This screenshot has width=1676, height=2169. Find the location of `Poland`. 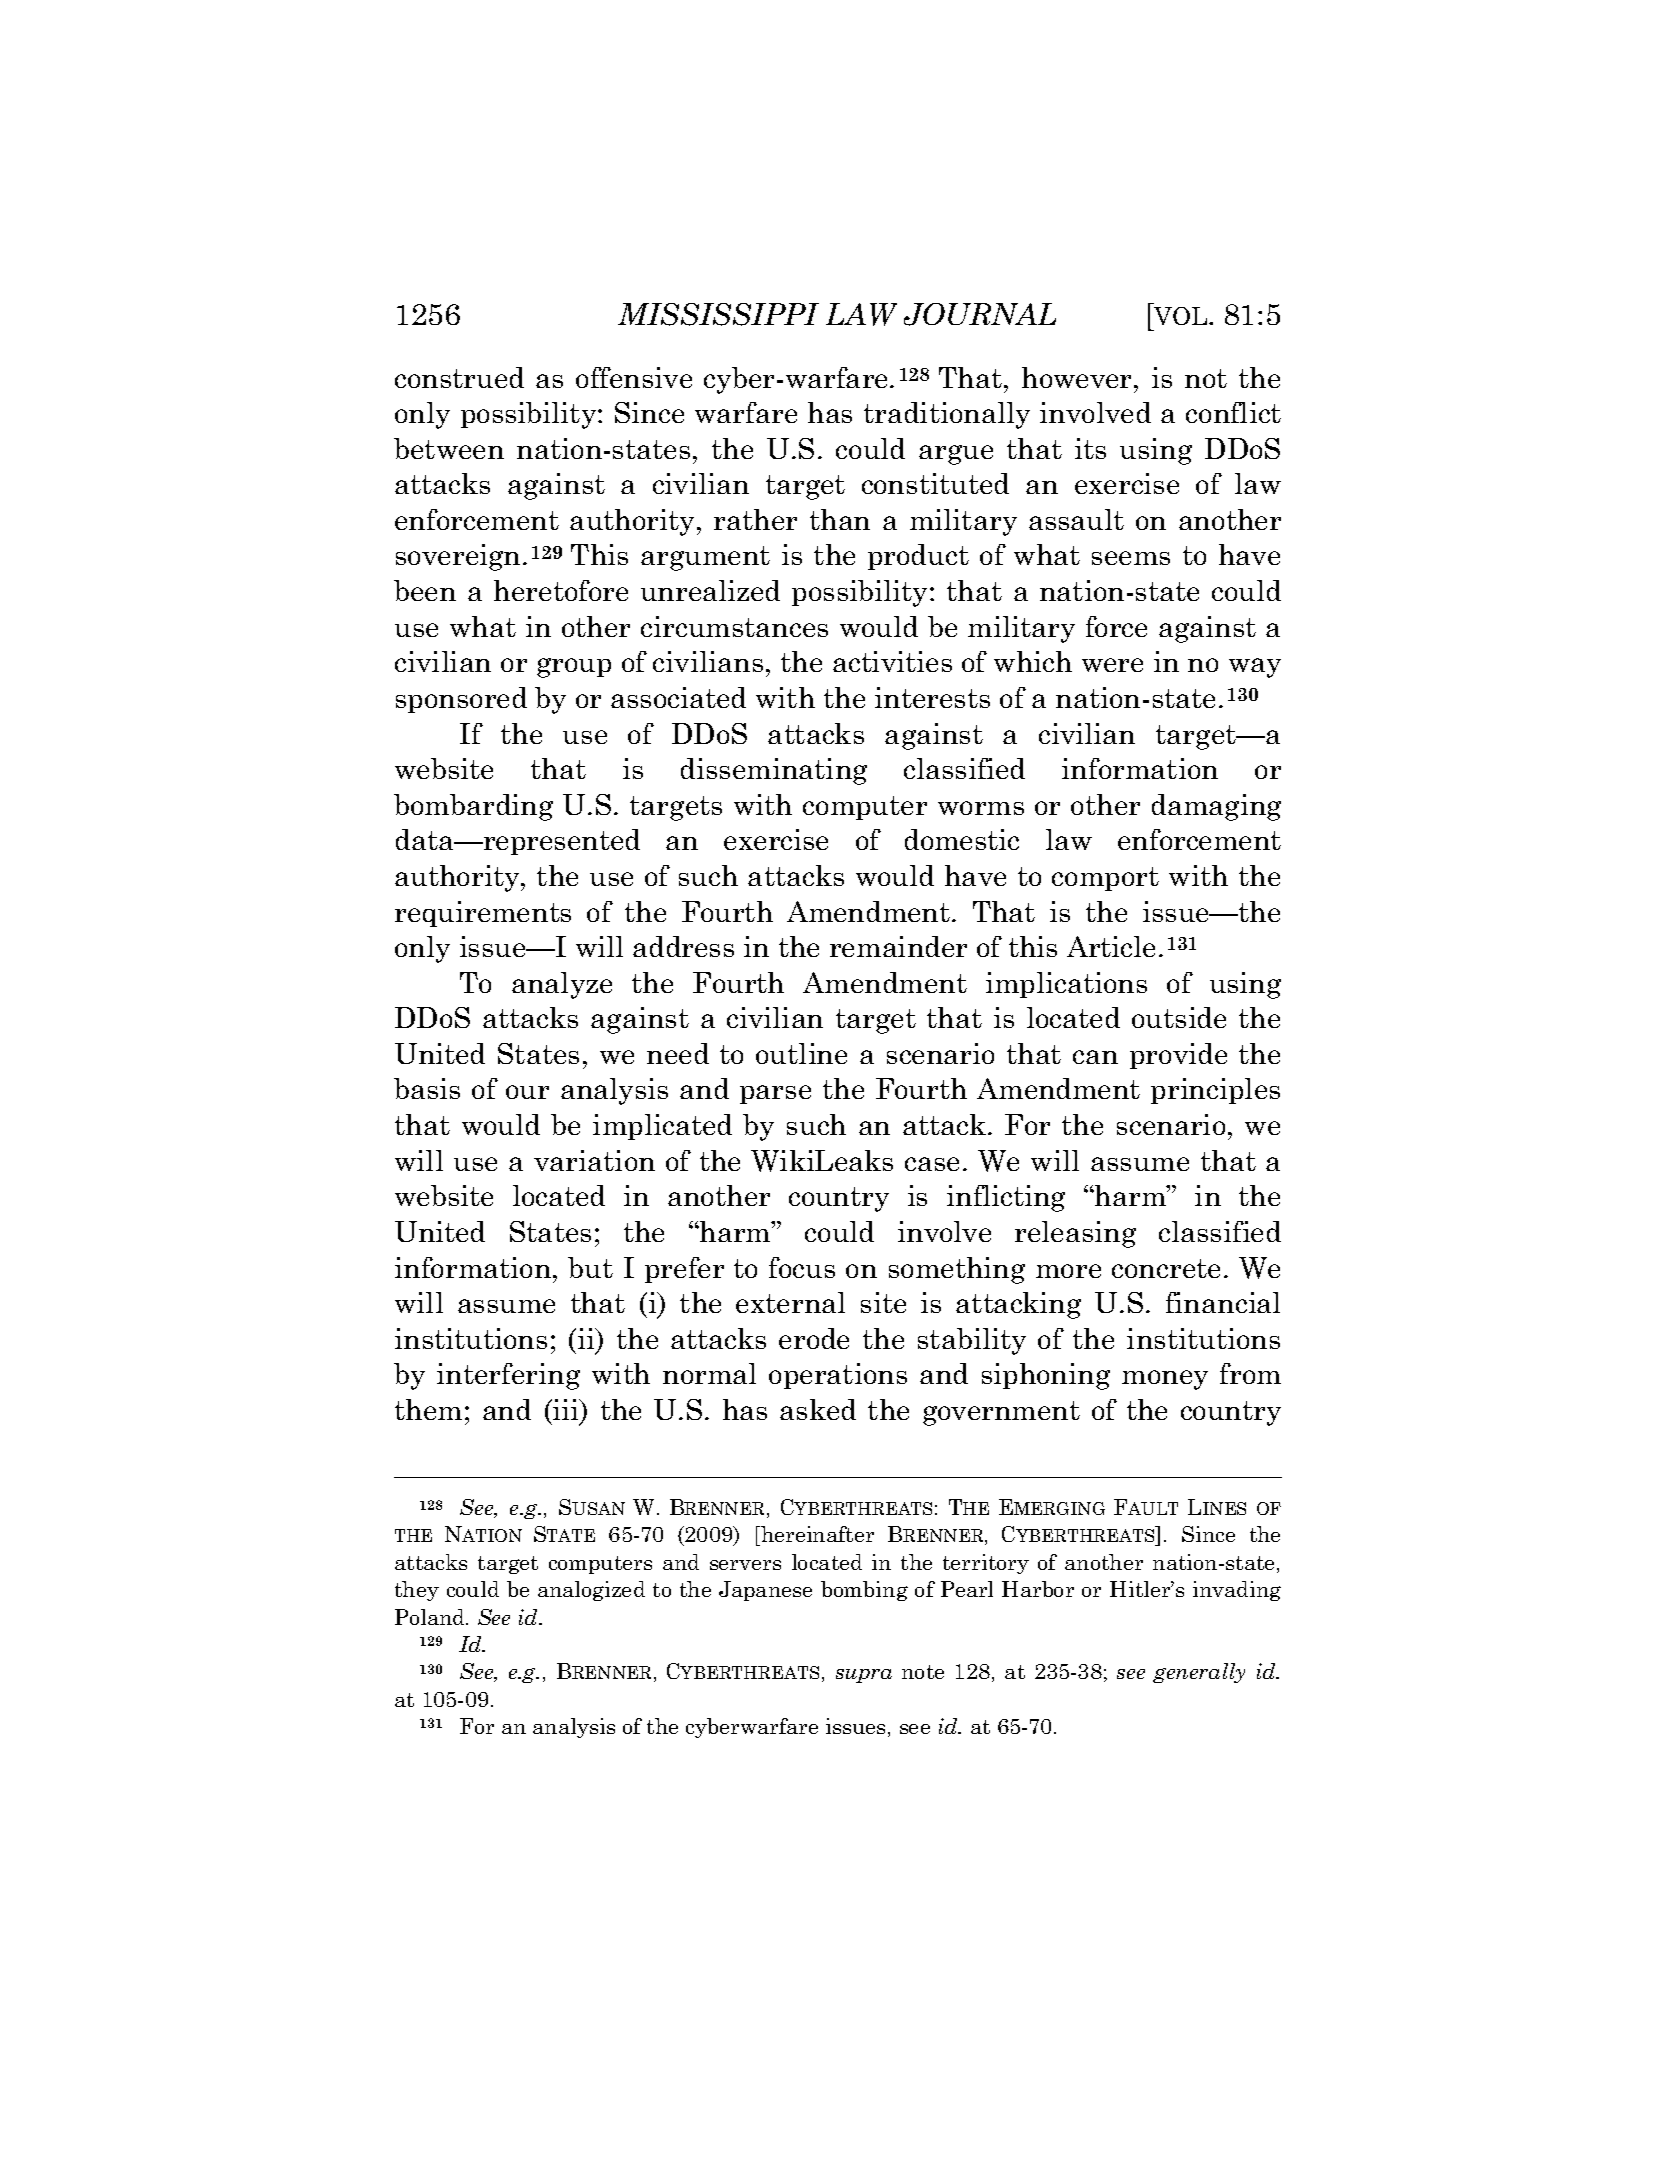

Poland is located at coordinates (431, 1617).
